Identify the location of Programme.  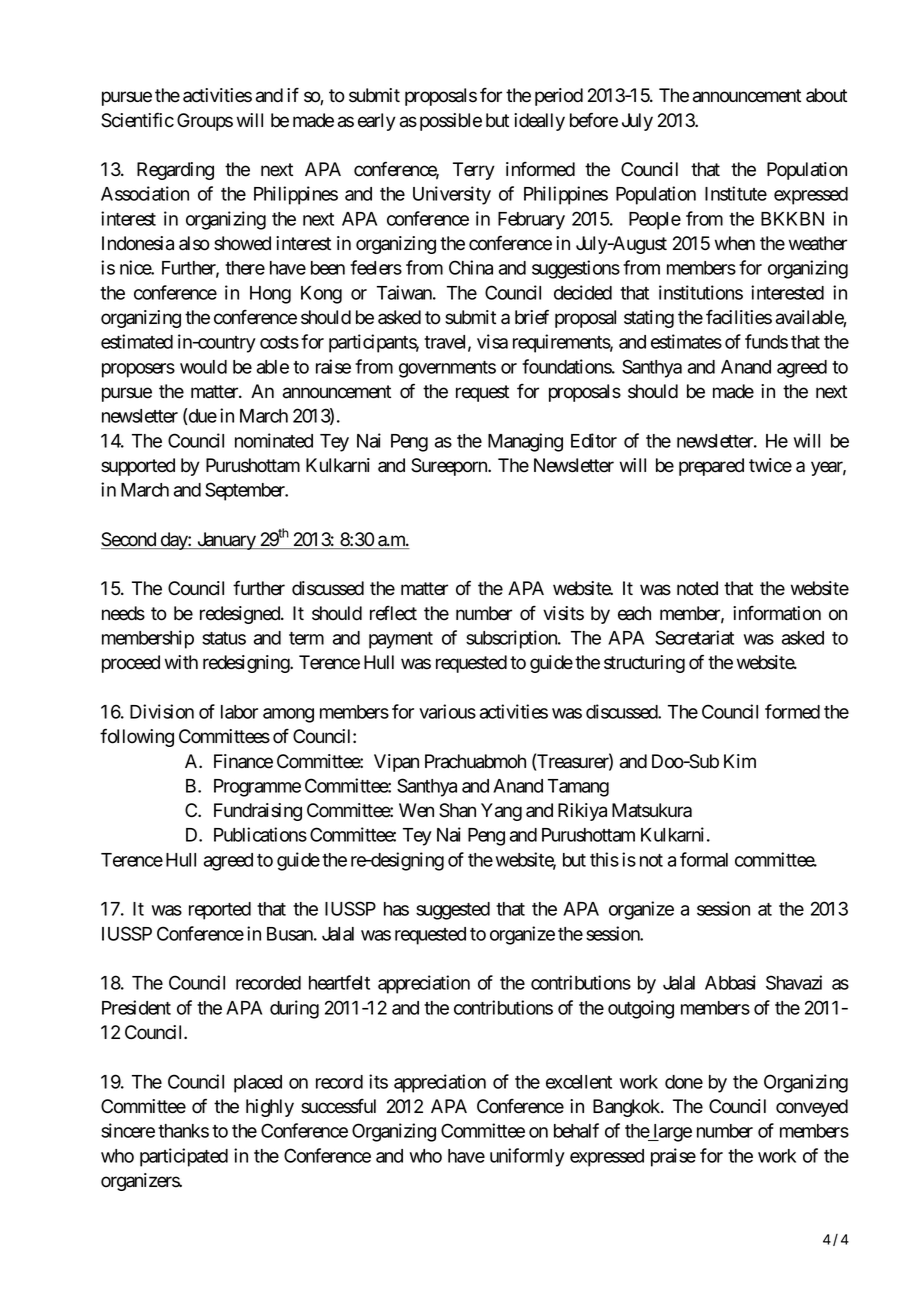
(257, 788).
